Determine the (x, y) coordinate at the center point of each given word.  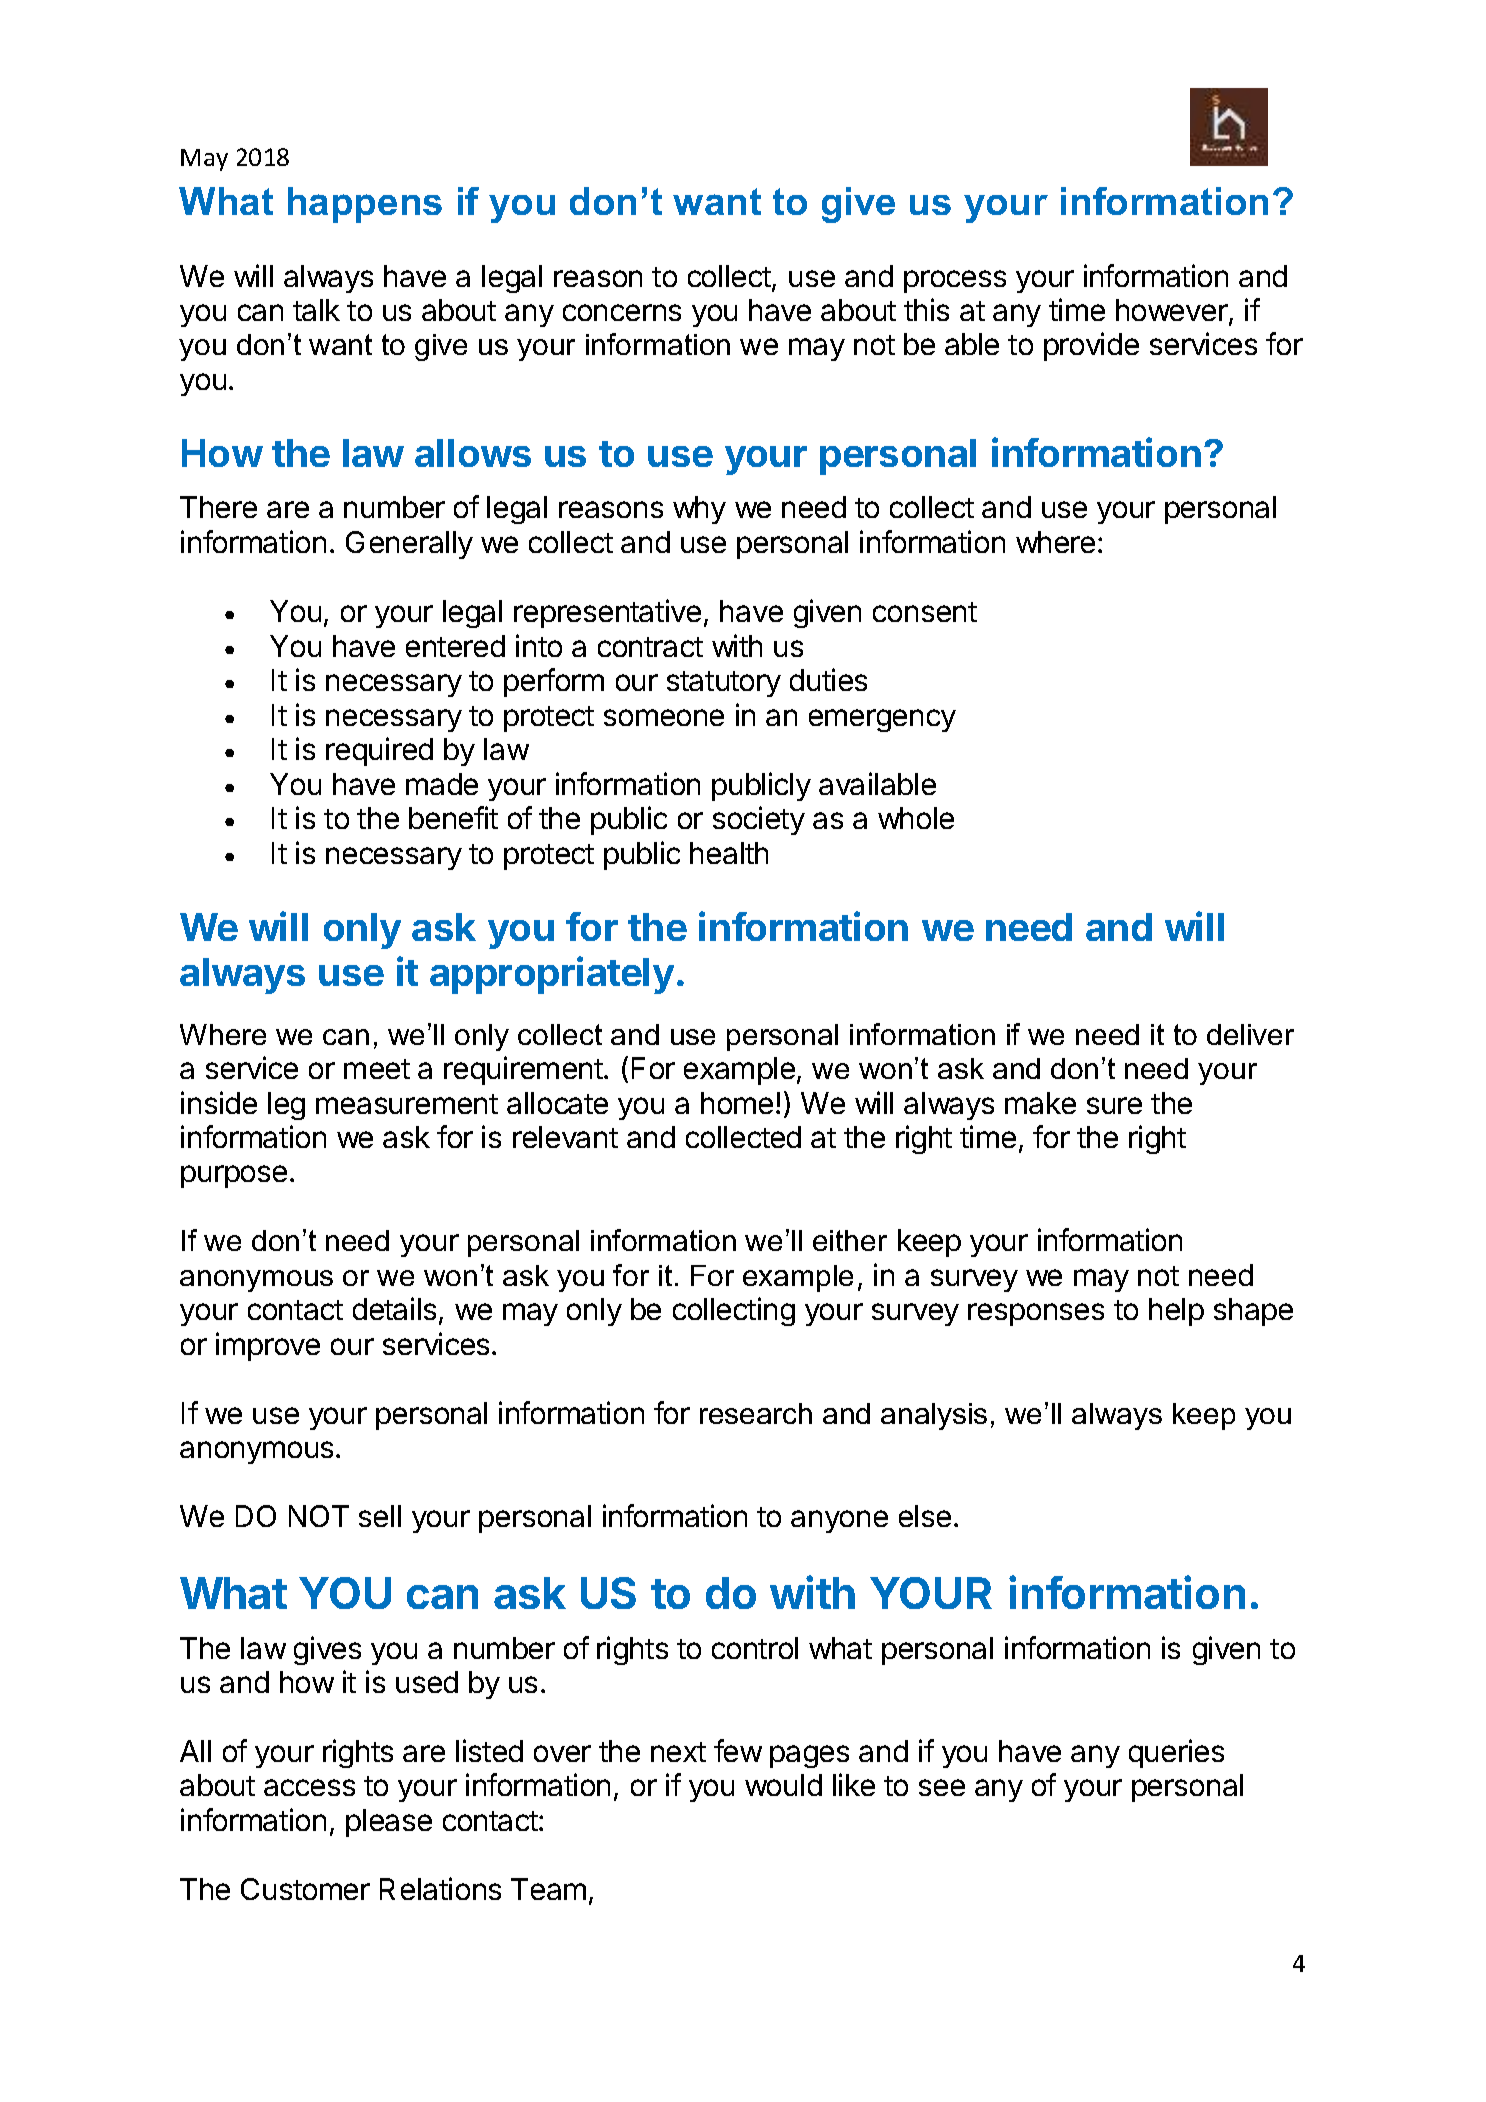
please (389, 1823)
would (783, 1785)
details (394, 1308)
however (1172, 310)
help (1176, 1312)
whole (916, 818)
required (379, 751)
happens (365, 205)
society (759, 820)
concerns (622, 312)
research (756, 1413)
